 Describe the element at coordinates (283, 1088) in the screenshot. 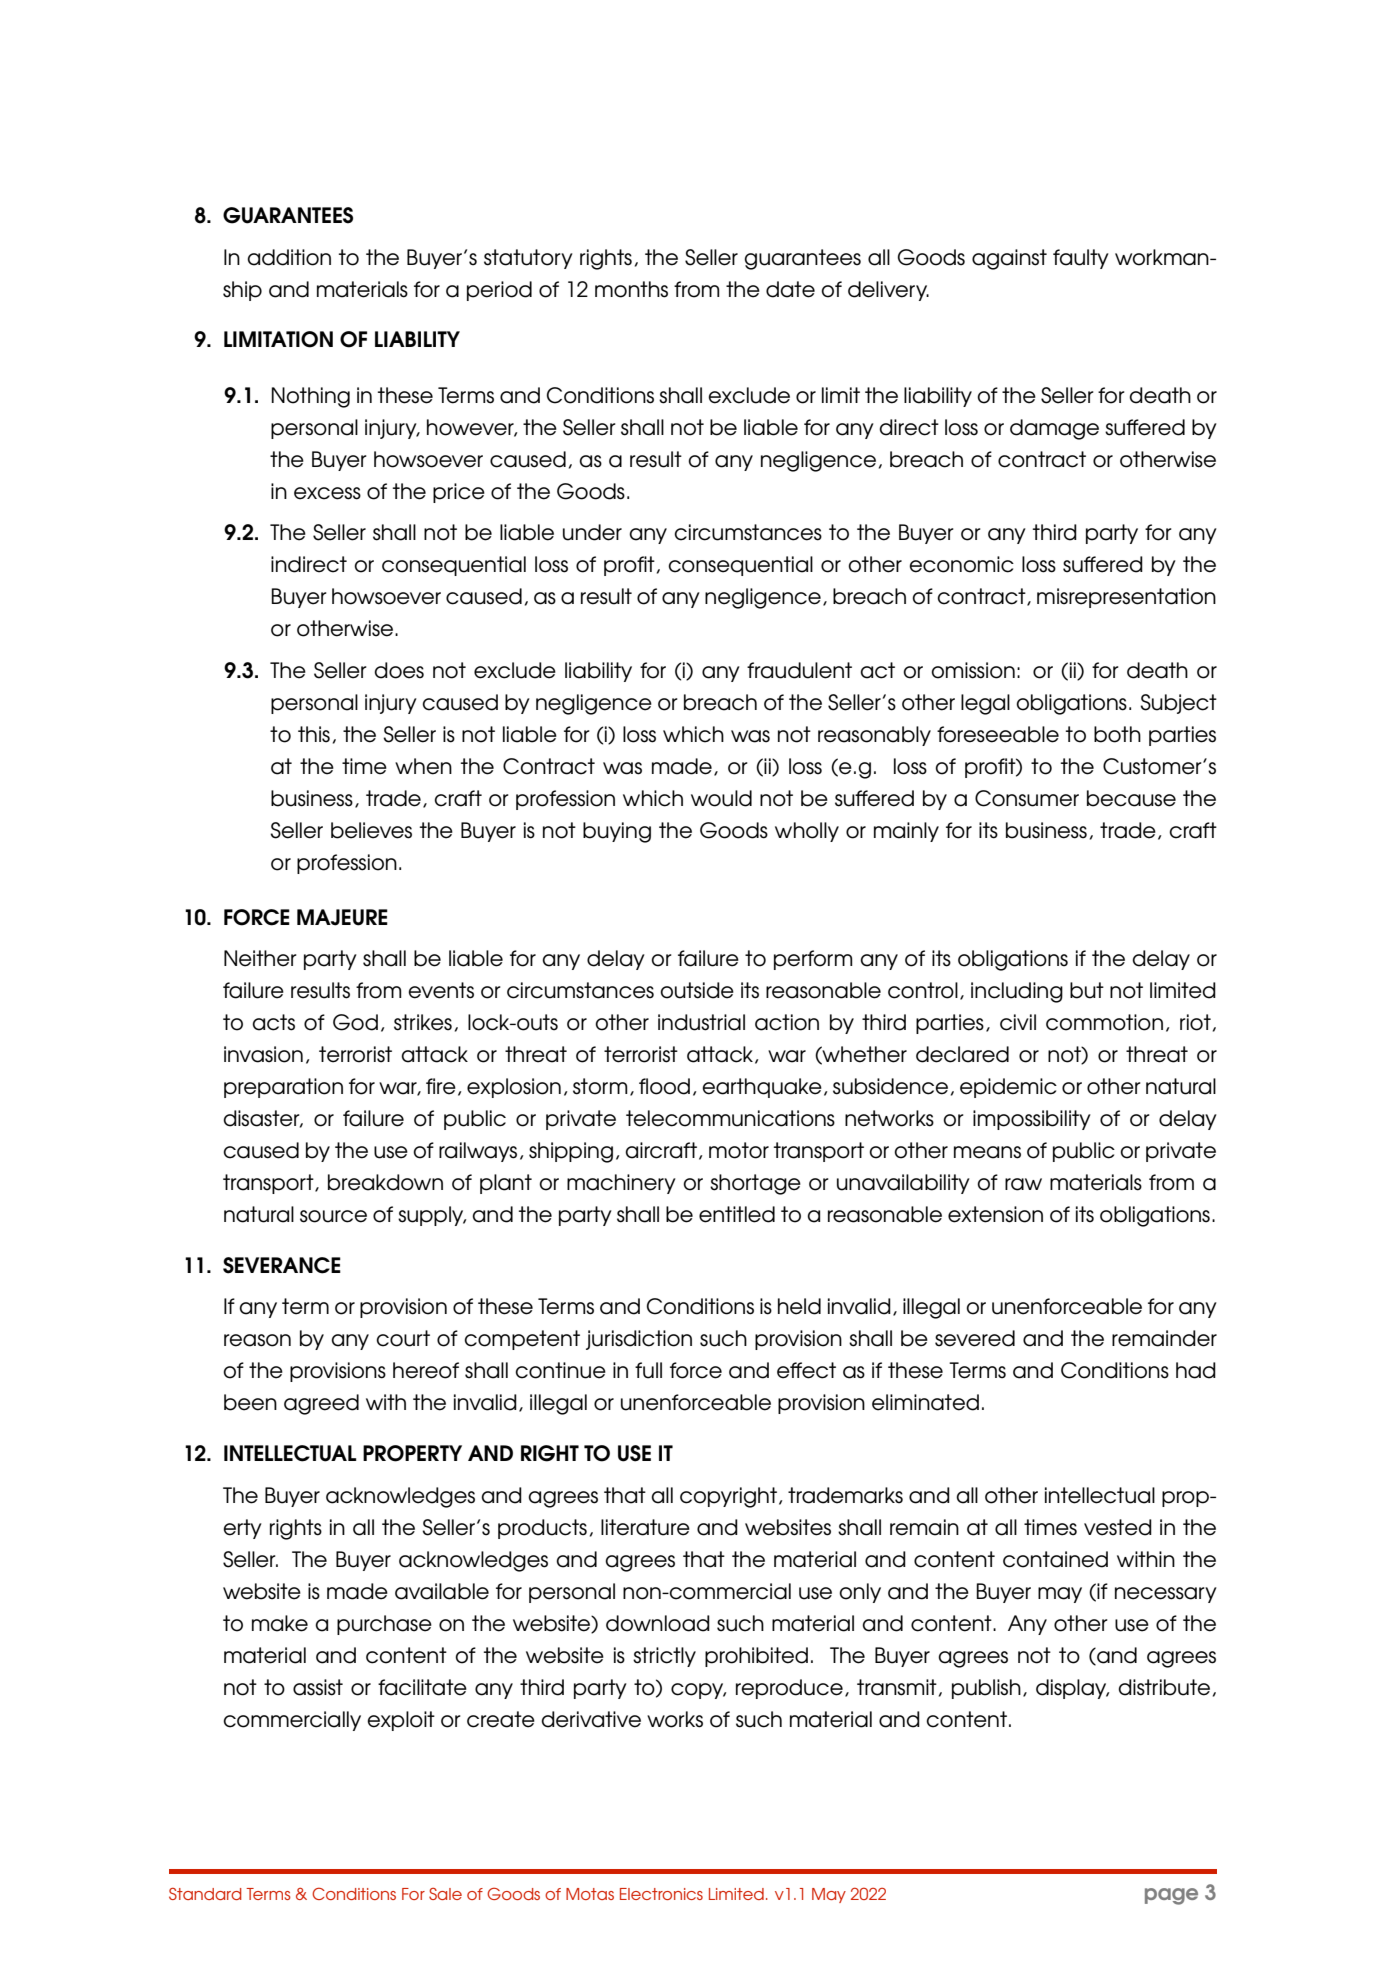

I see `preparation` at that location.
